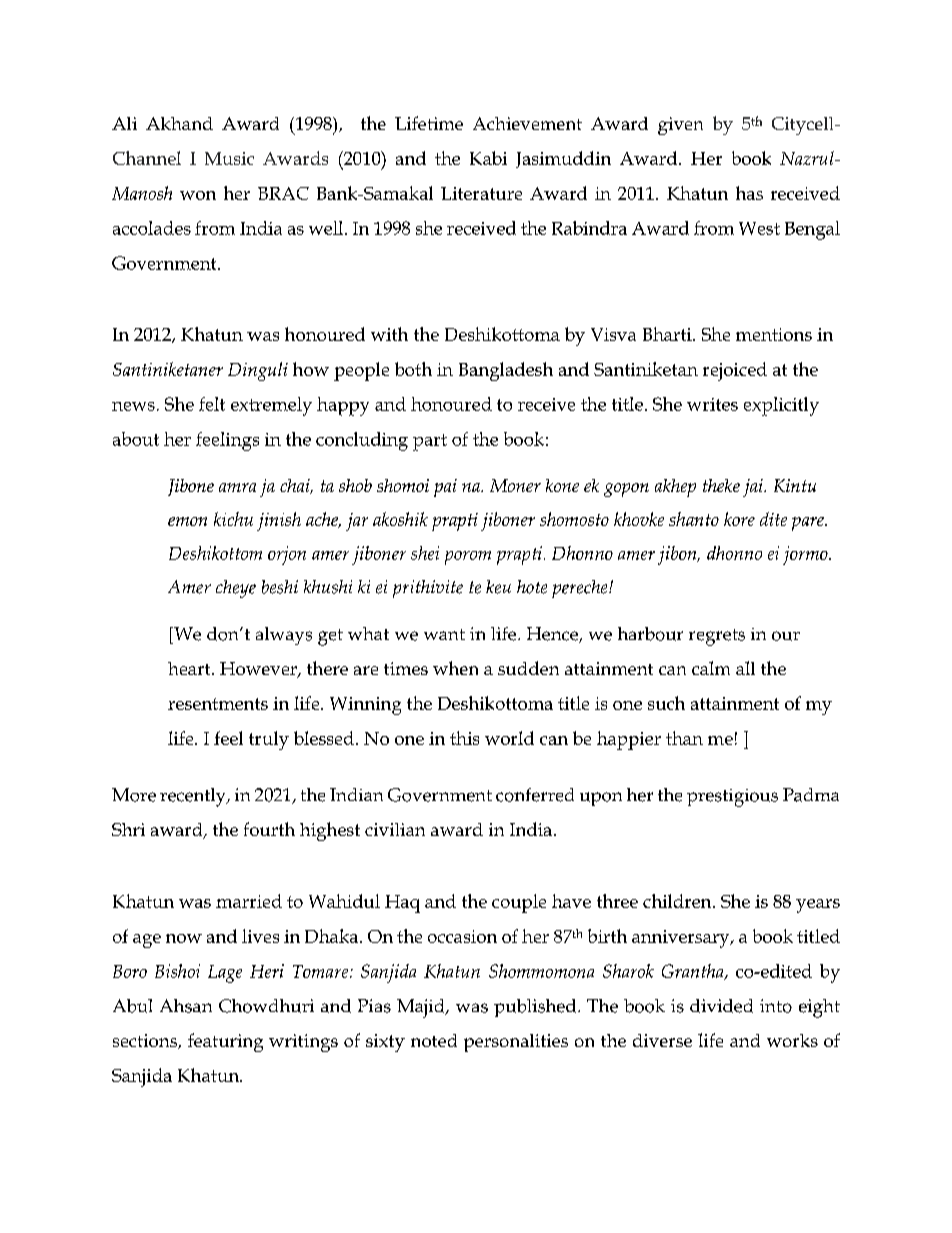 This image has width=952, height=1233. I want to click on amra, so click(237, 487).
